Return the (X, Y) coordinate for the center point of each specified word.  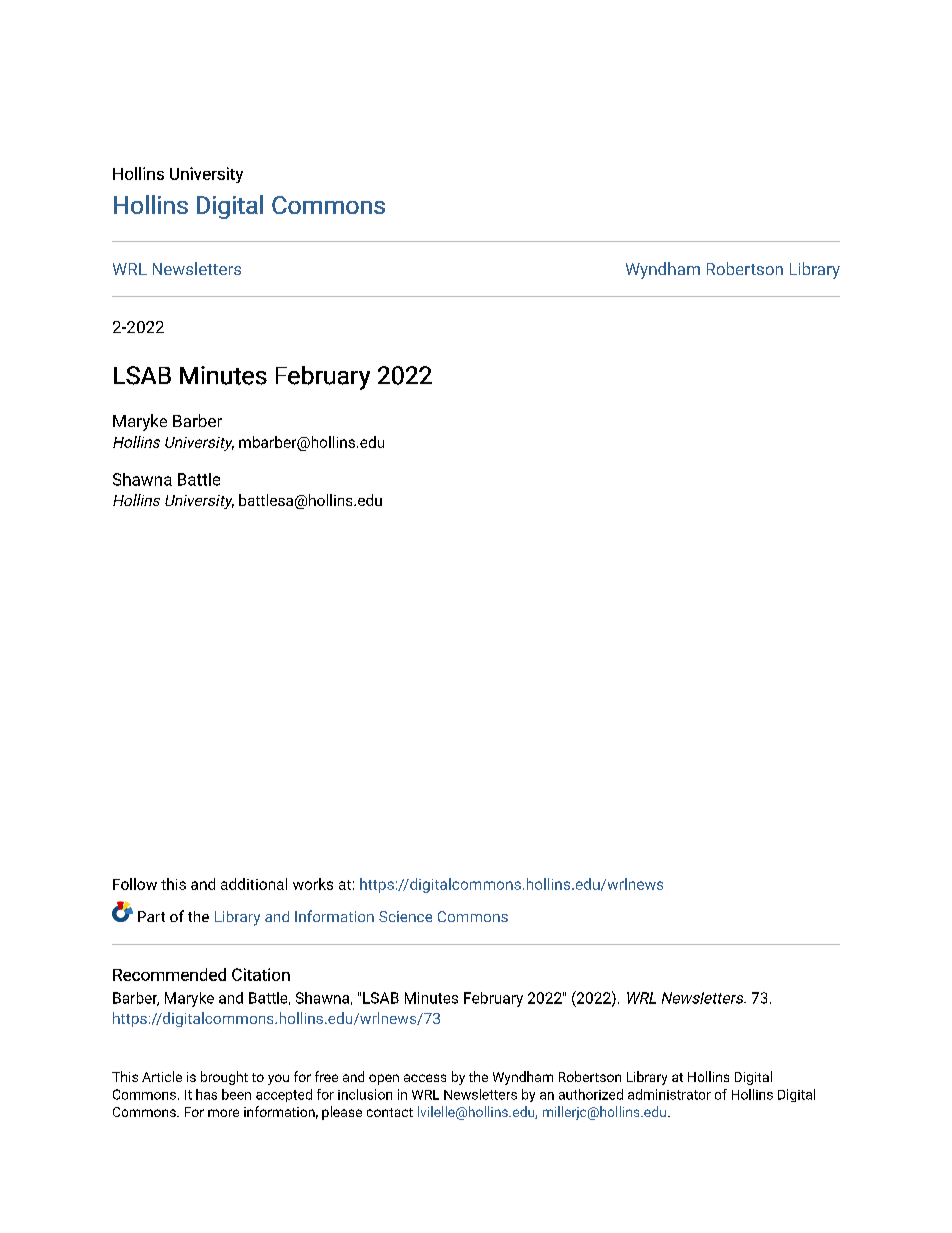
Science (405, 916)
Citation (261, 974)
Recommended (169, 974)
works (313, 884)
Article (162, 1076)
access (425, 1078)
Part (151, 916)
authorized (591, 1094)
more (223, 1113)
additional (254, 884)
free (326, 1076)
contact (390, 1112)
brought (224, 1078)
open (384, 1079)
